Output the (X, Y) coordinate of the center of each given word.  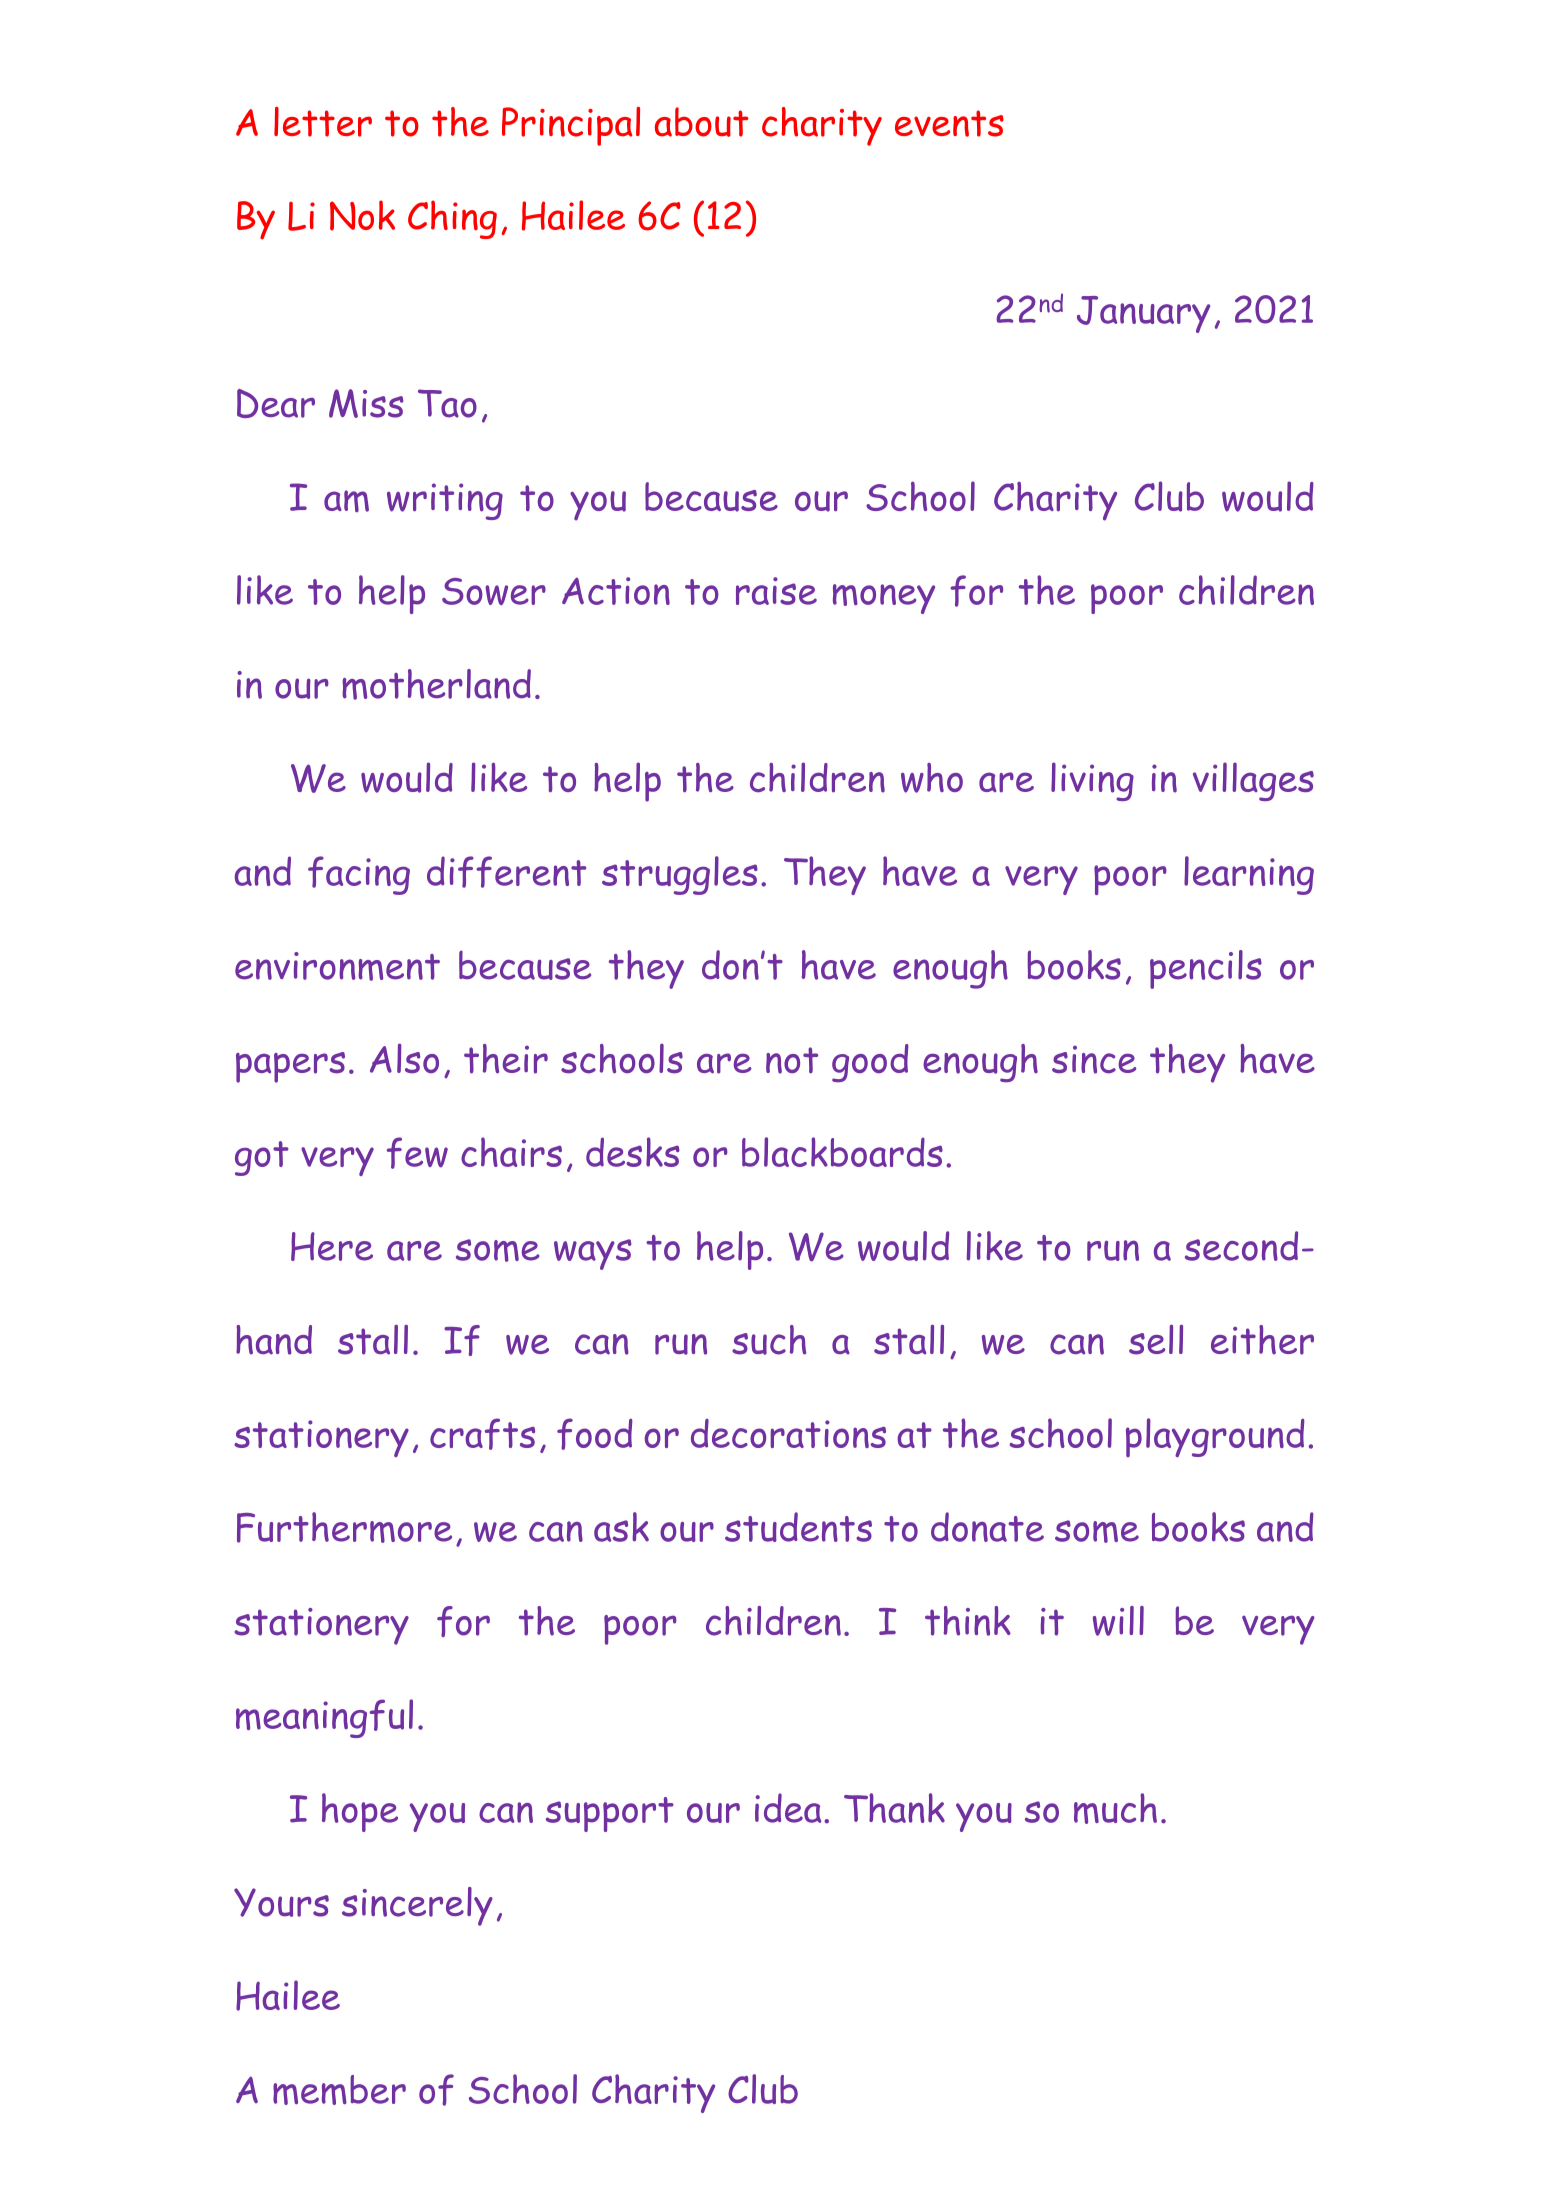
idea (788, 1808)
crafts (482, 1434)
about (702, 122)
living (1092, 781)
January (1143, 314)
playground (1215, 1437)
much (1115, 1808)
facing (359, 875)
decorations (788, 1433)
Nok (362, 215)
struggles (680, 875)
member (339, 2090)
